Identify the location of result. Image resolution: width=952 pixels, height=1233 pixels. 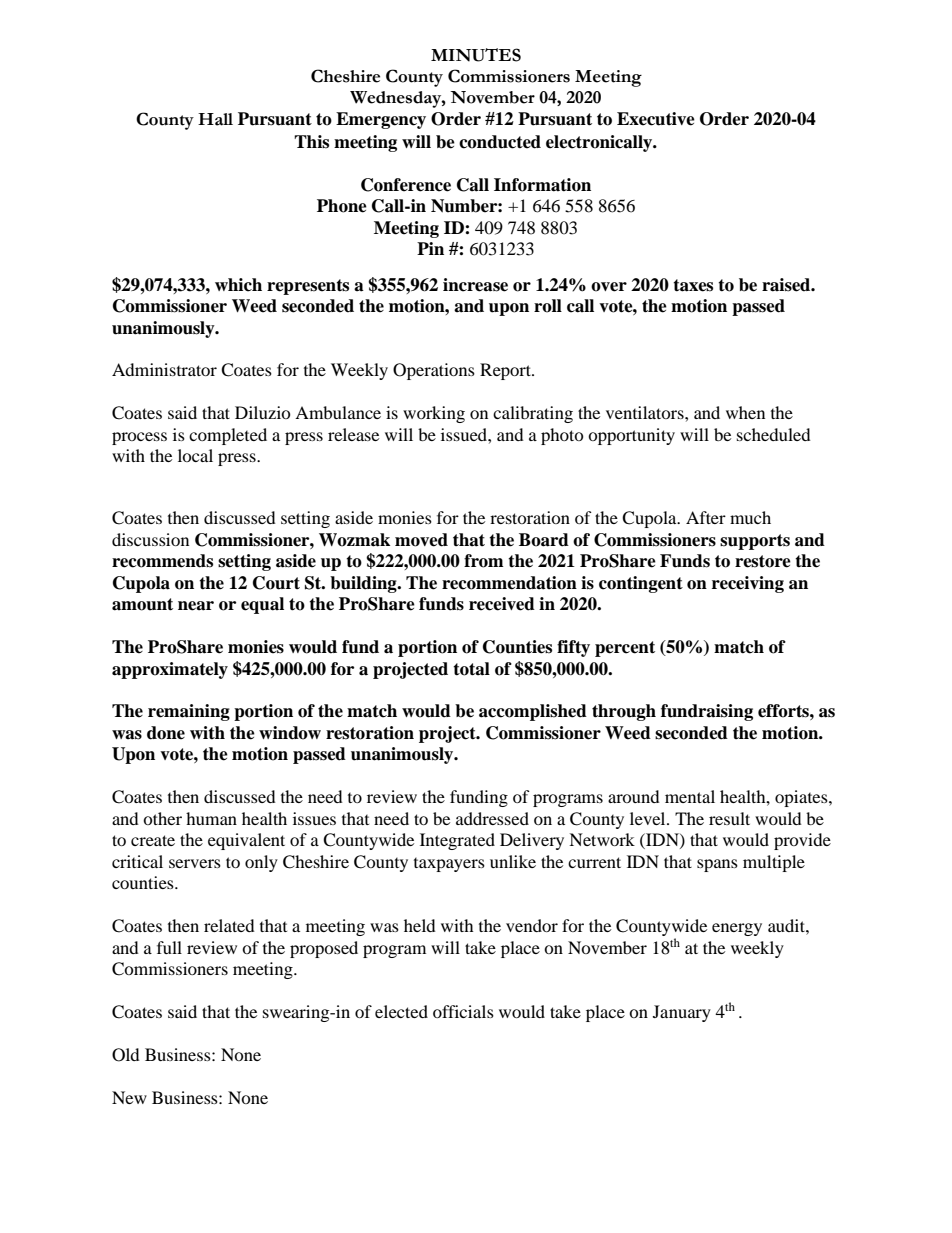
(729, 818).
